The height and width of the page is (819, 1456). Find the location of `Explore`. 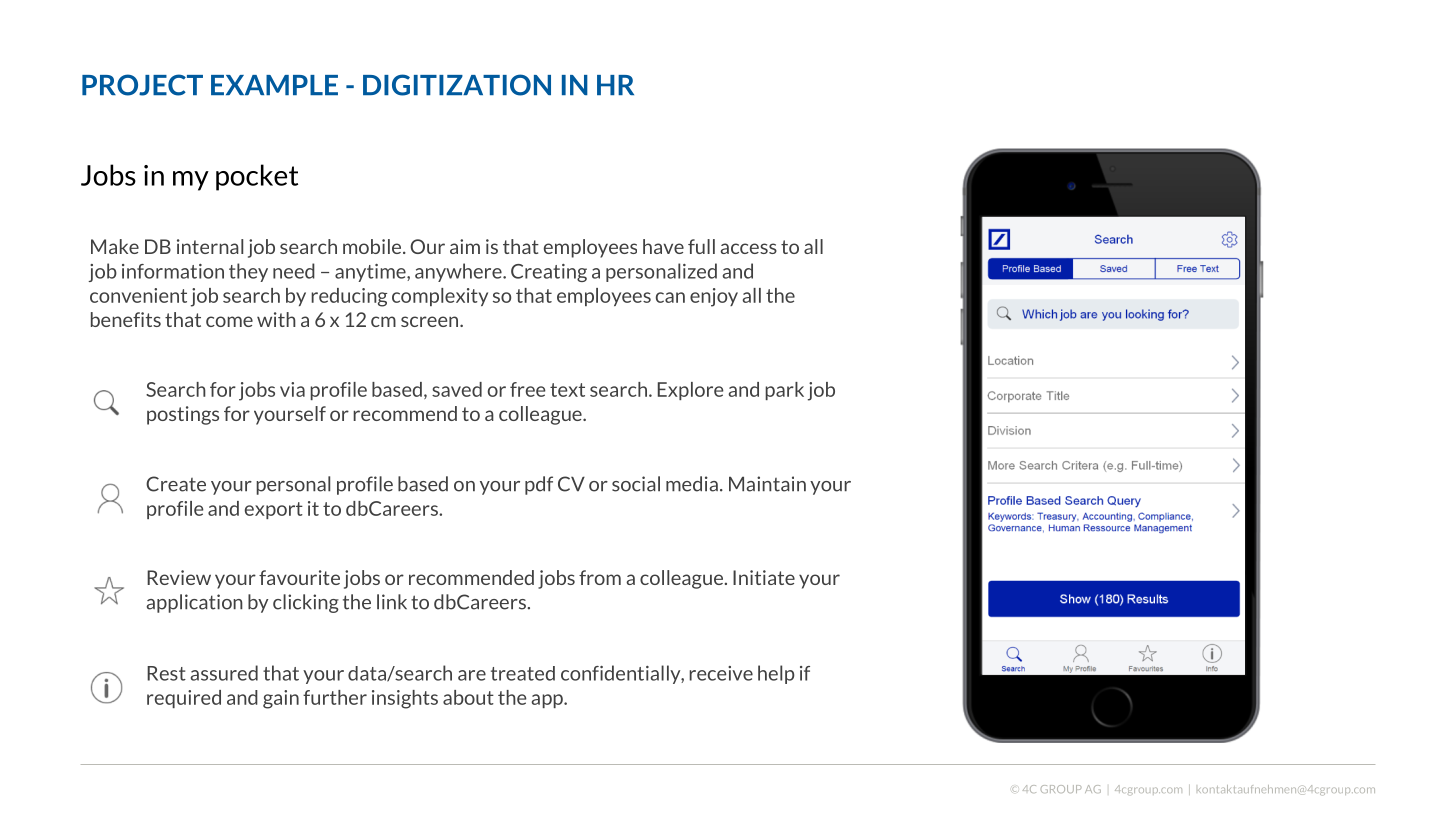

Explore is located at coordinates (691, 391).
